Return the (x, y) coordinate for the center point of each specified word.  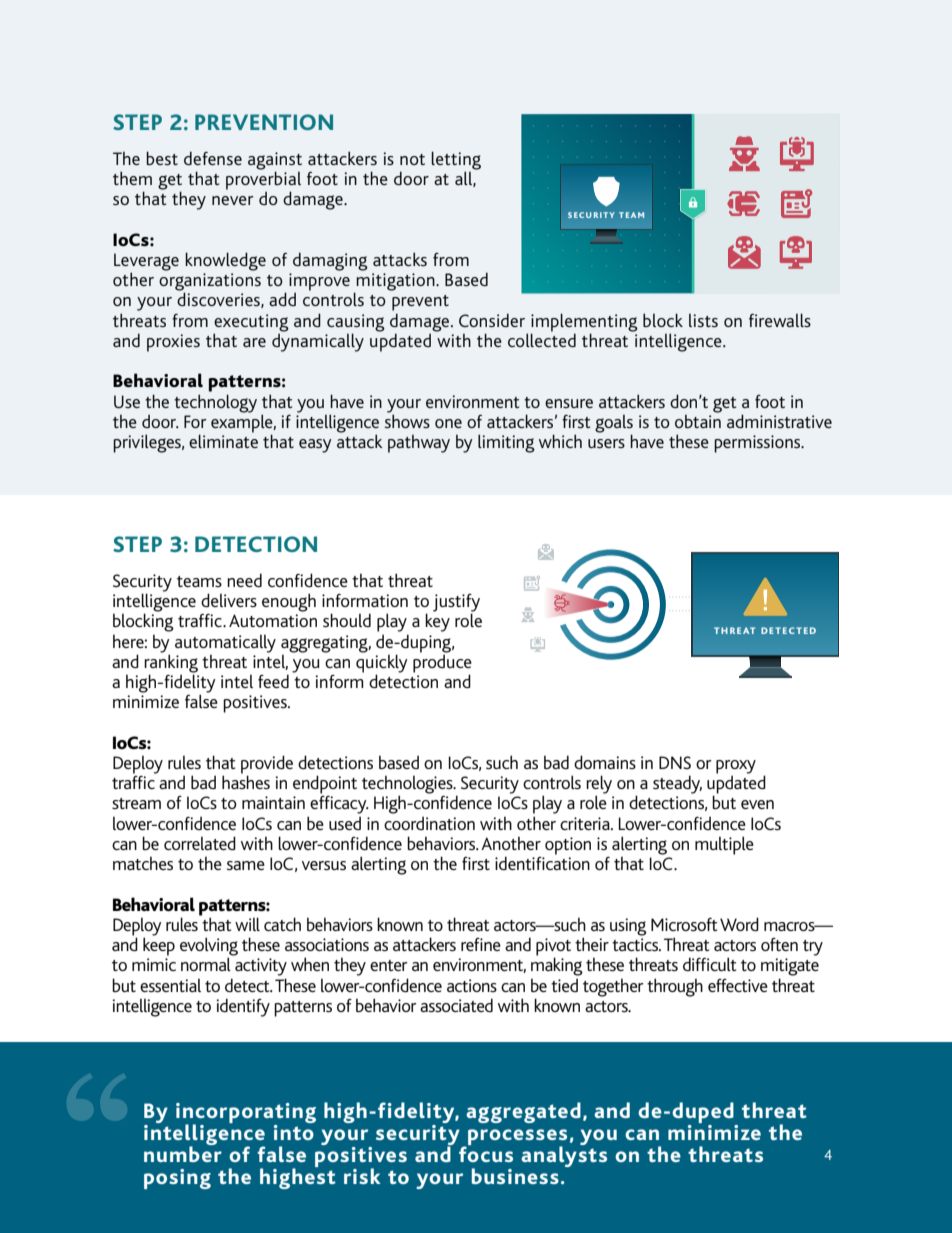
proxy (736, 768)
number (183, 1153)
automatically (225, 643)
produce (442, 663)
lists (703, 320)
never (233, 200)
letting (456, 161)
